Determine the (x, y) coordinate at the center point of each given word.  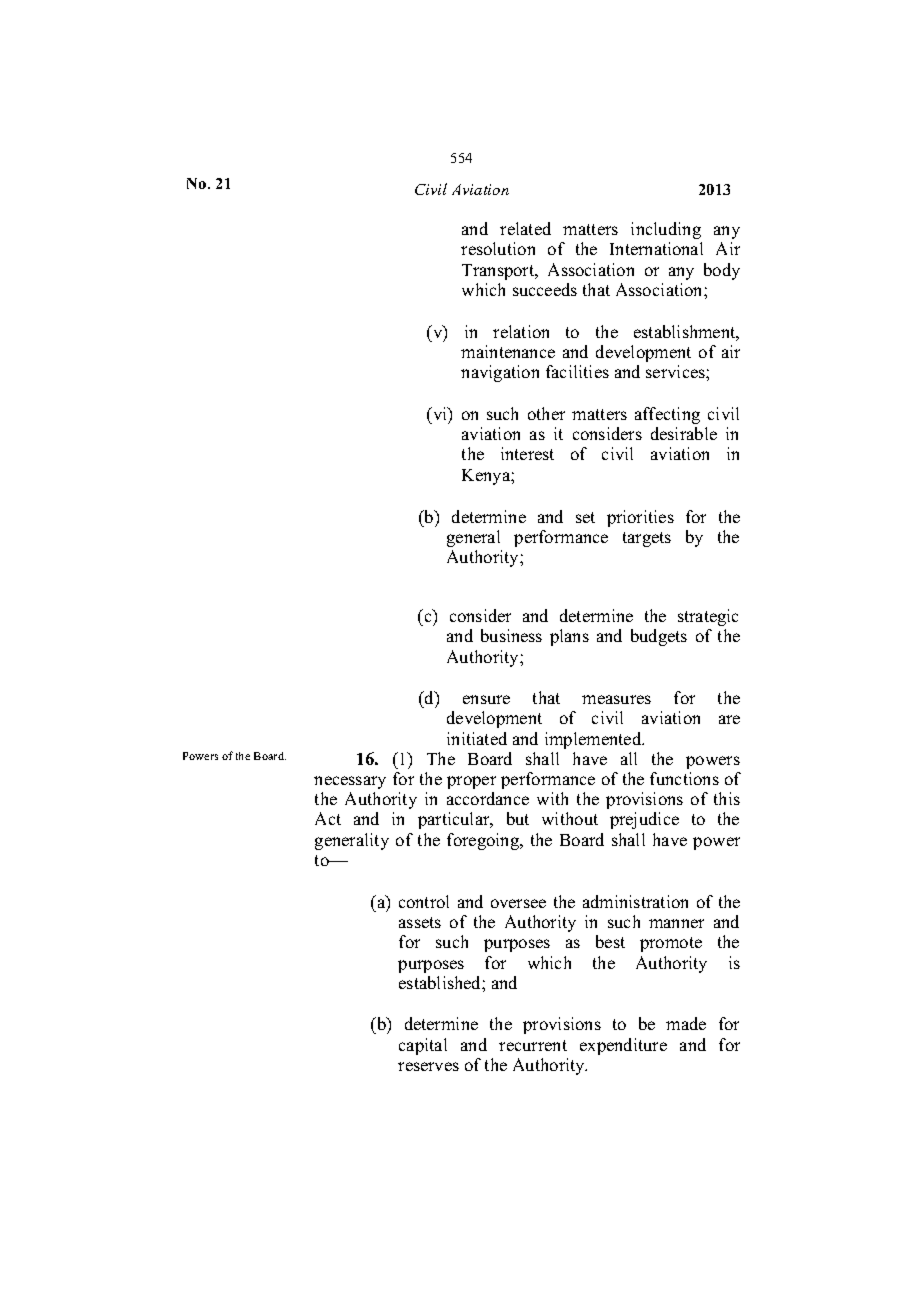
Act (328, 818)
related (525, 228)
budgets (659, 637)
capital (423, 1046)
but (518, 818)
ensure (486, 699)
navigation (500, 373)
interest (527, 453)
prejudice (644, 820)
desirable (684, 433)
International (656, 248)
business (511, 635)
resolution (498, 248)
